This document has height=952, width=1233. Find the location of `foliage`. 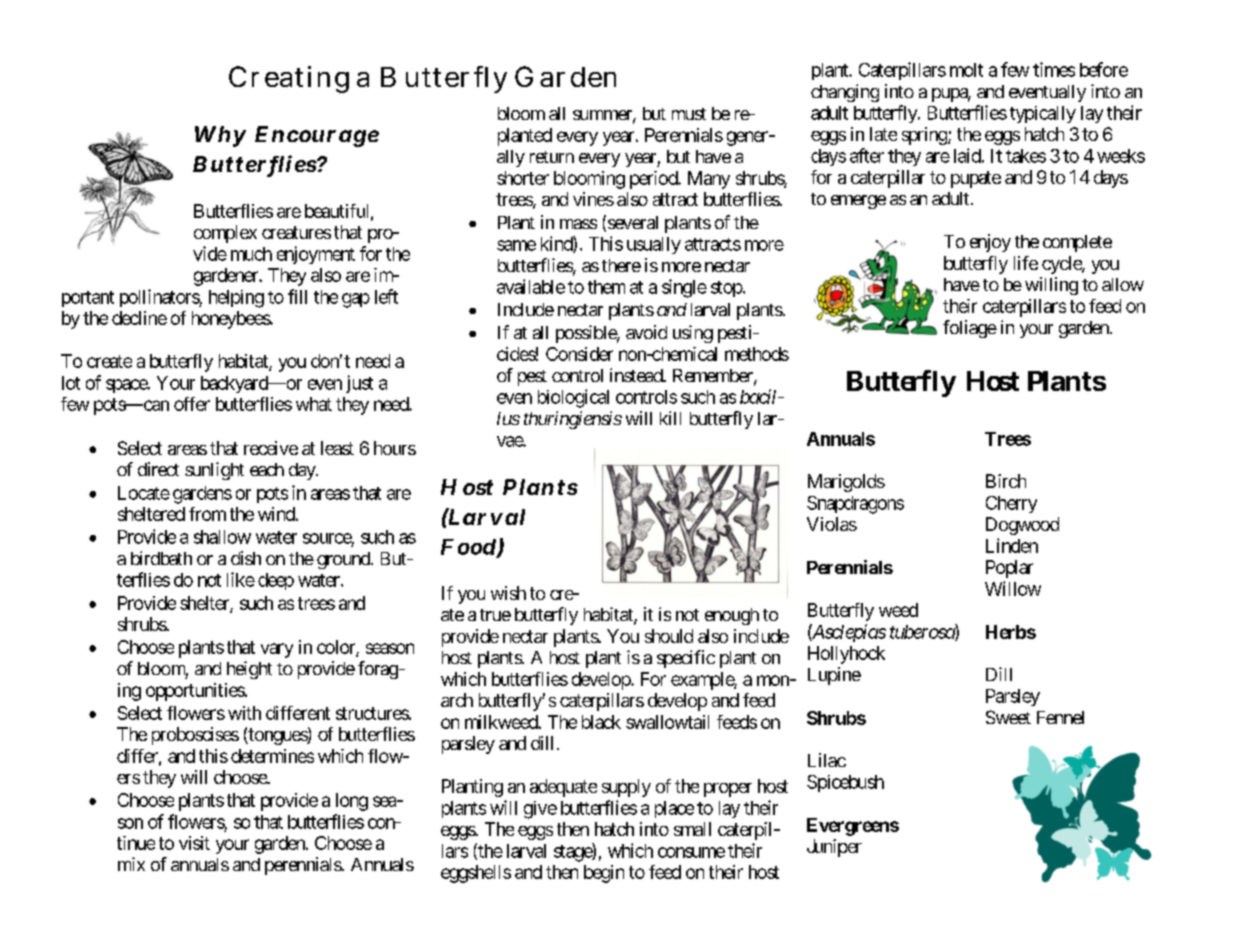

foliage is located at coordinates (970, 329).
